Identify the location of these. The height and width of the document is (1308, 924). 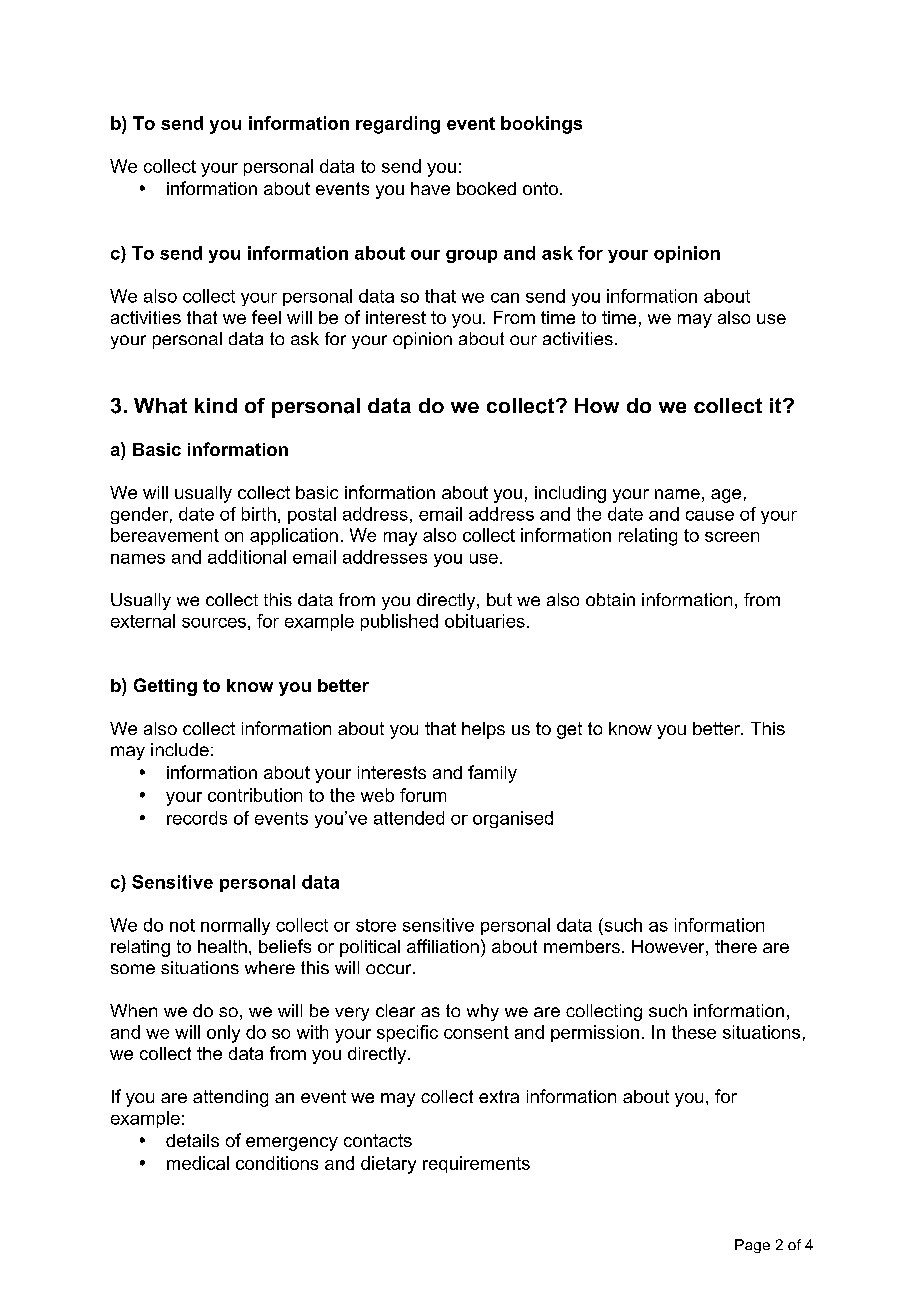
(694, 1032).
